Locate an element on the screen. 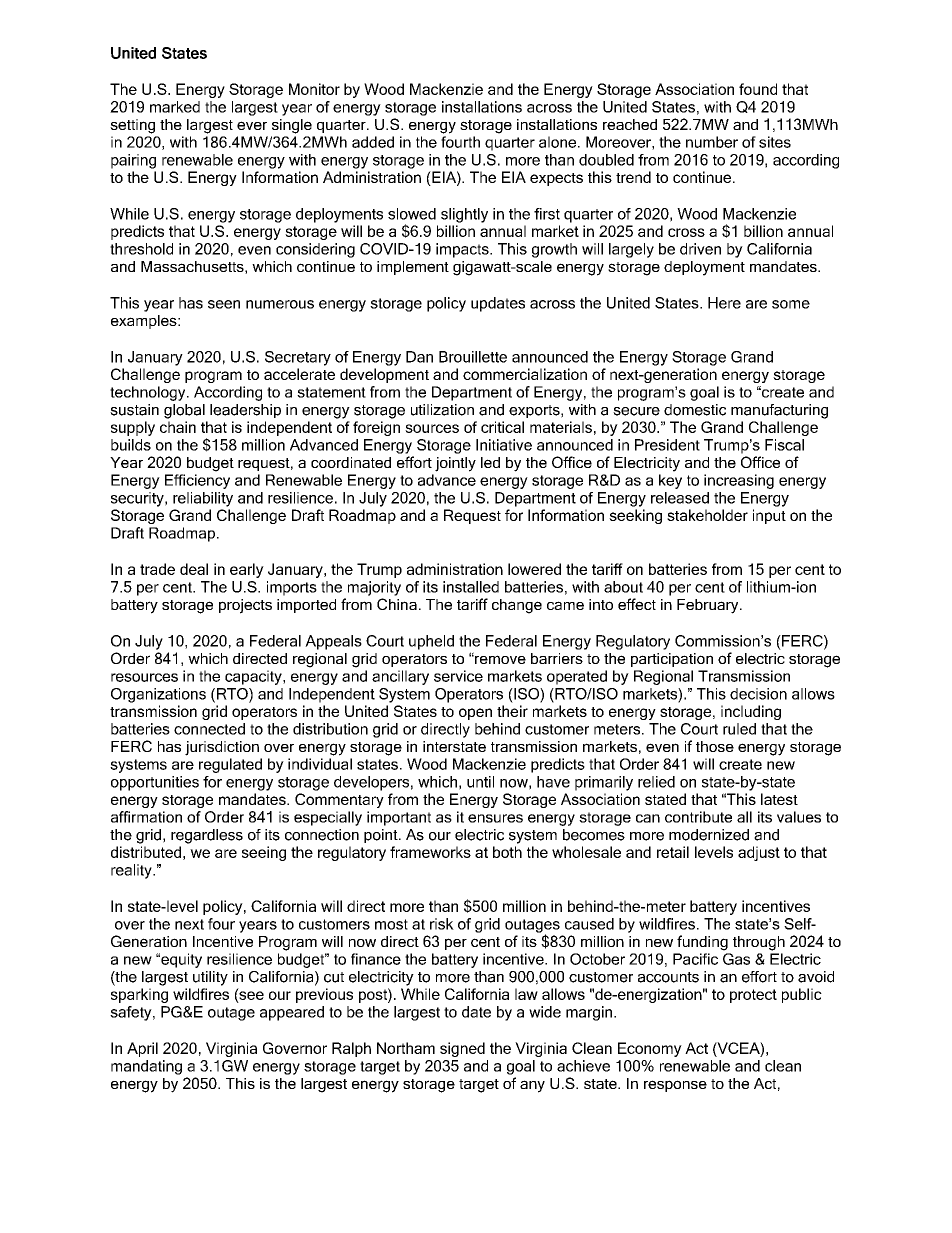 The height and width of the screenshot is (1233, 952). domestic is located at coordinates (695, 410).
